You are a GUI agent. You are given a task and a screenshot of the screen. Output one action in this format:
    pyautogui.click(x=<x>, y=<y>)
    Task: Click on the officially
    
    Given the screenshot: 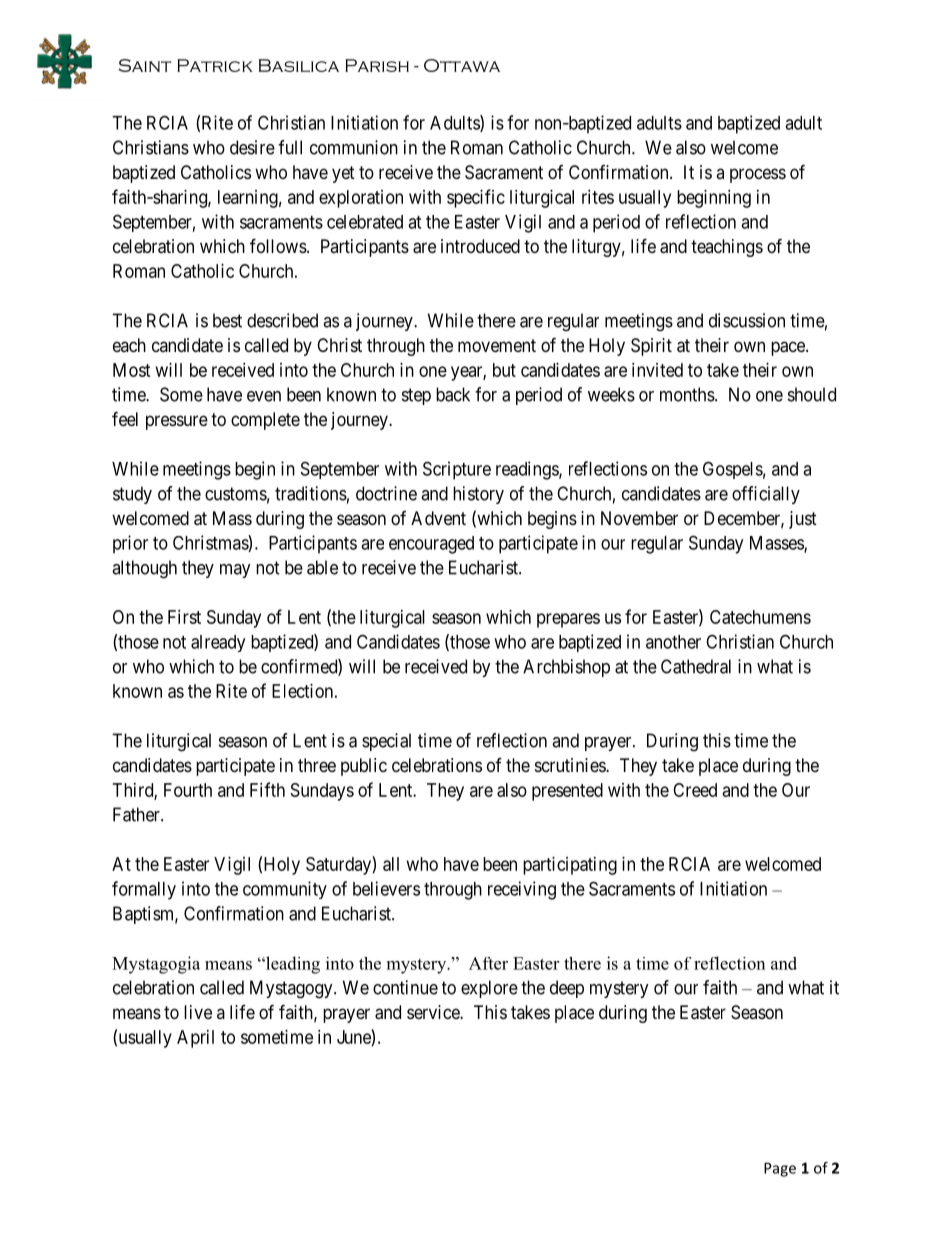 What is the action you would take?
    pyautogui.click(x=766, y=495)
